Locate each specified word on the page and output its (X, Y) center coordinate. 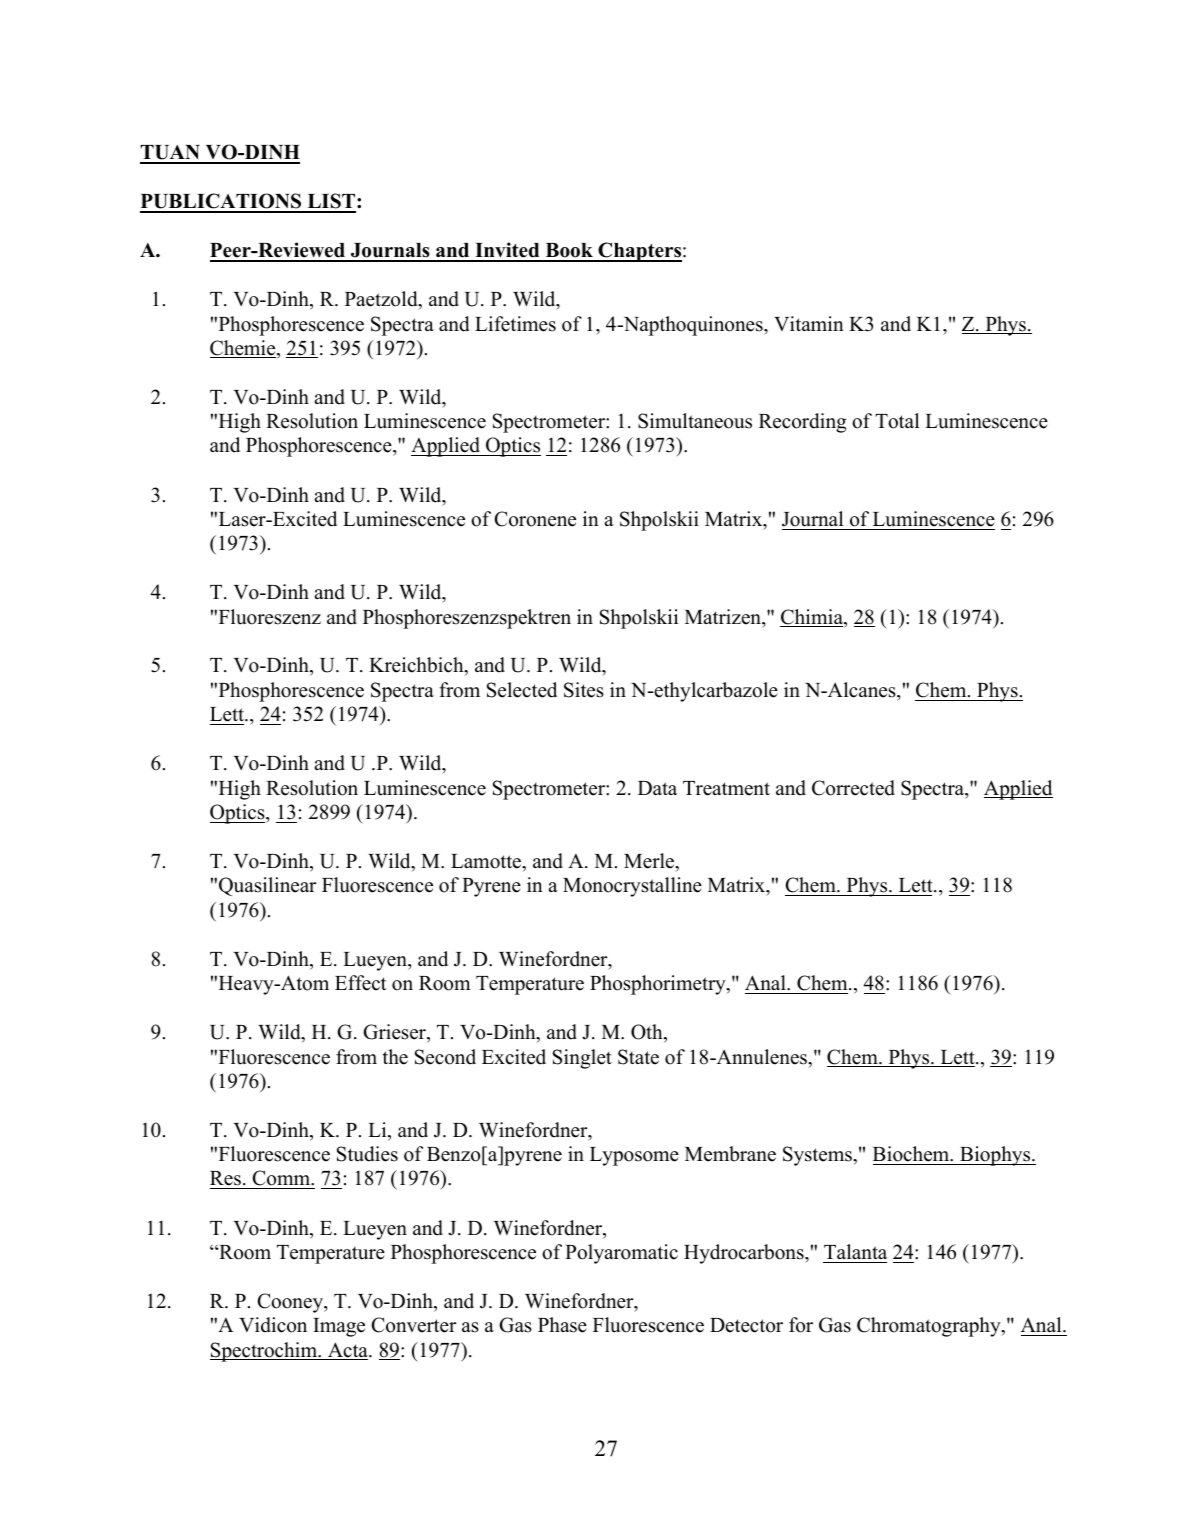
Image (339, 1327)
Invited (507, 251)
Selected (522, 690)
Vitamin (809, 323)
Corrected (853, 788)
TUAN (171, 154)
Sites (584, 690)
